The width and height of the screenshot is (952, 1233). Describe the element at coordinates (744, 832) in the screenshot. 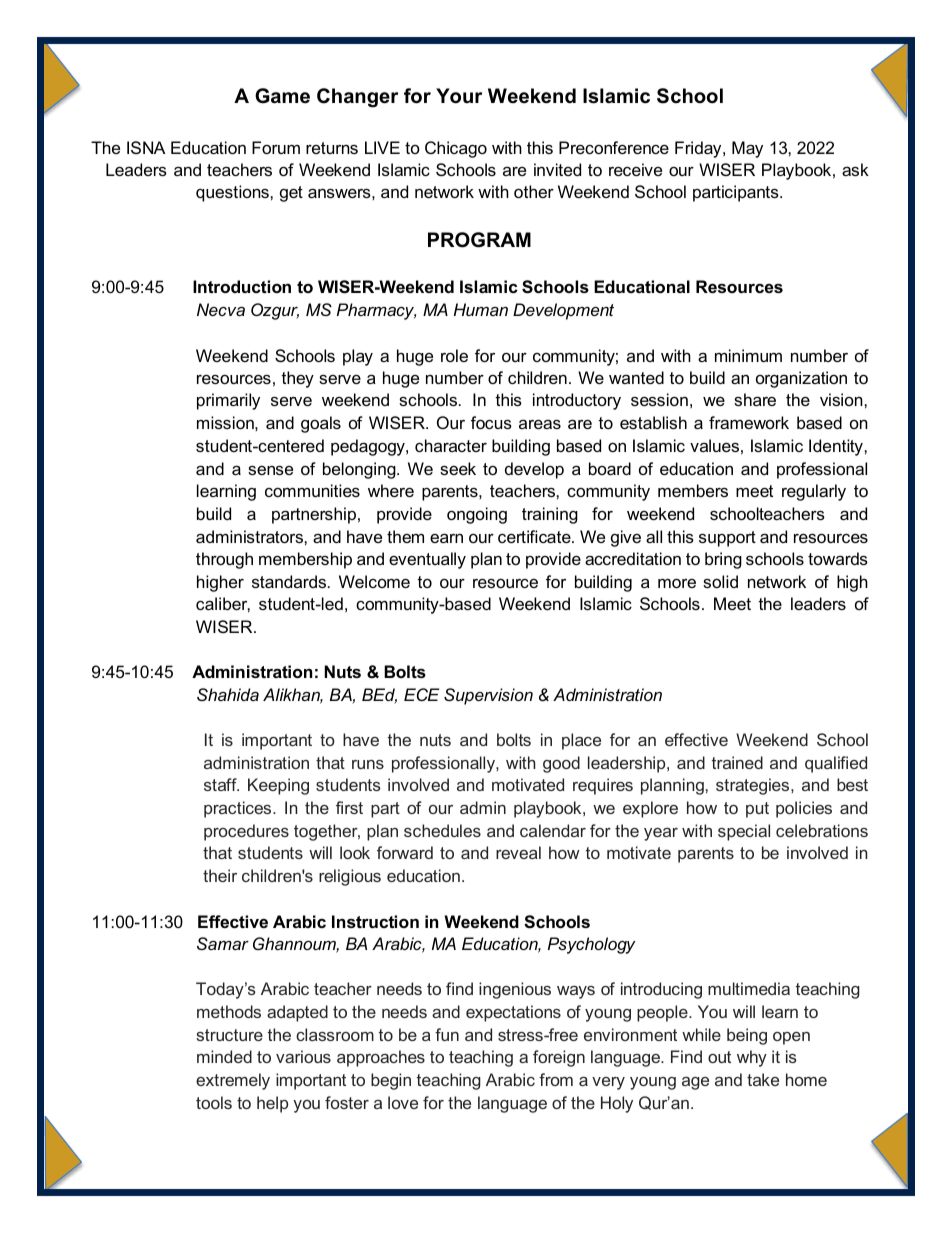

I see `special` at that location.
